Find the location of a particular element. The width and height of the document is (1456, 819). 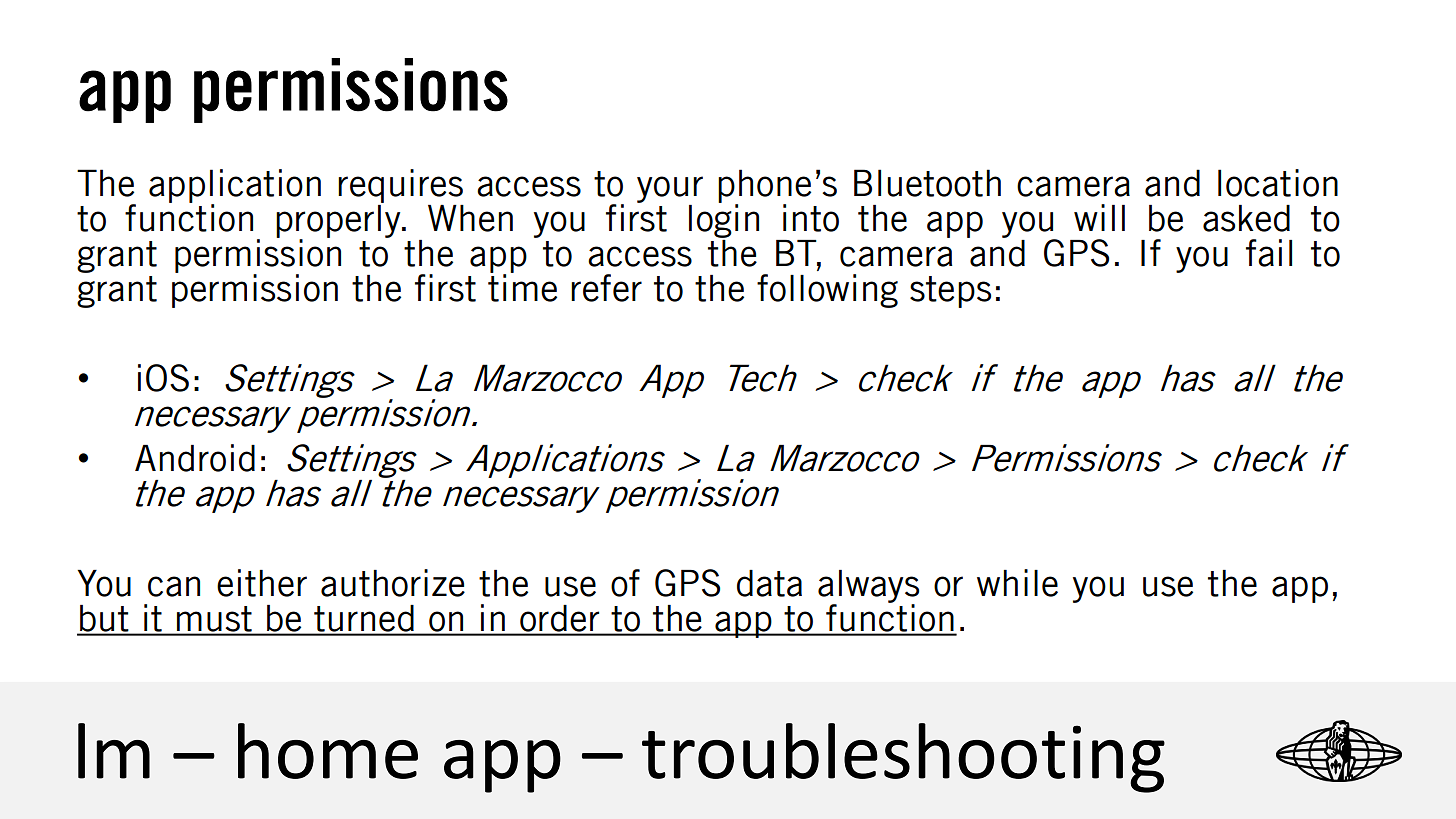

home is located at coordinates (328, 751).
